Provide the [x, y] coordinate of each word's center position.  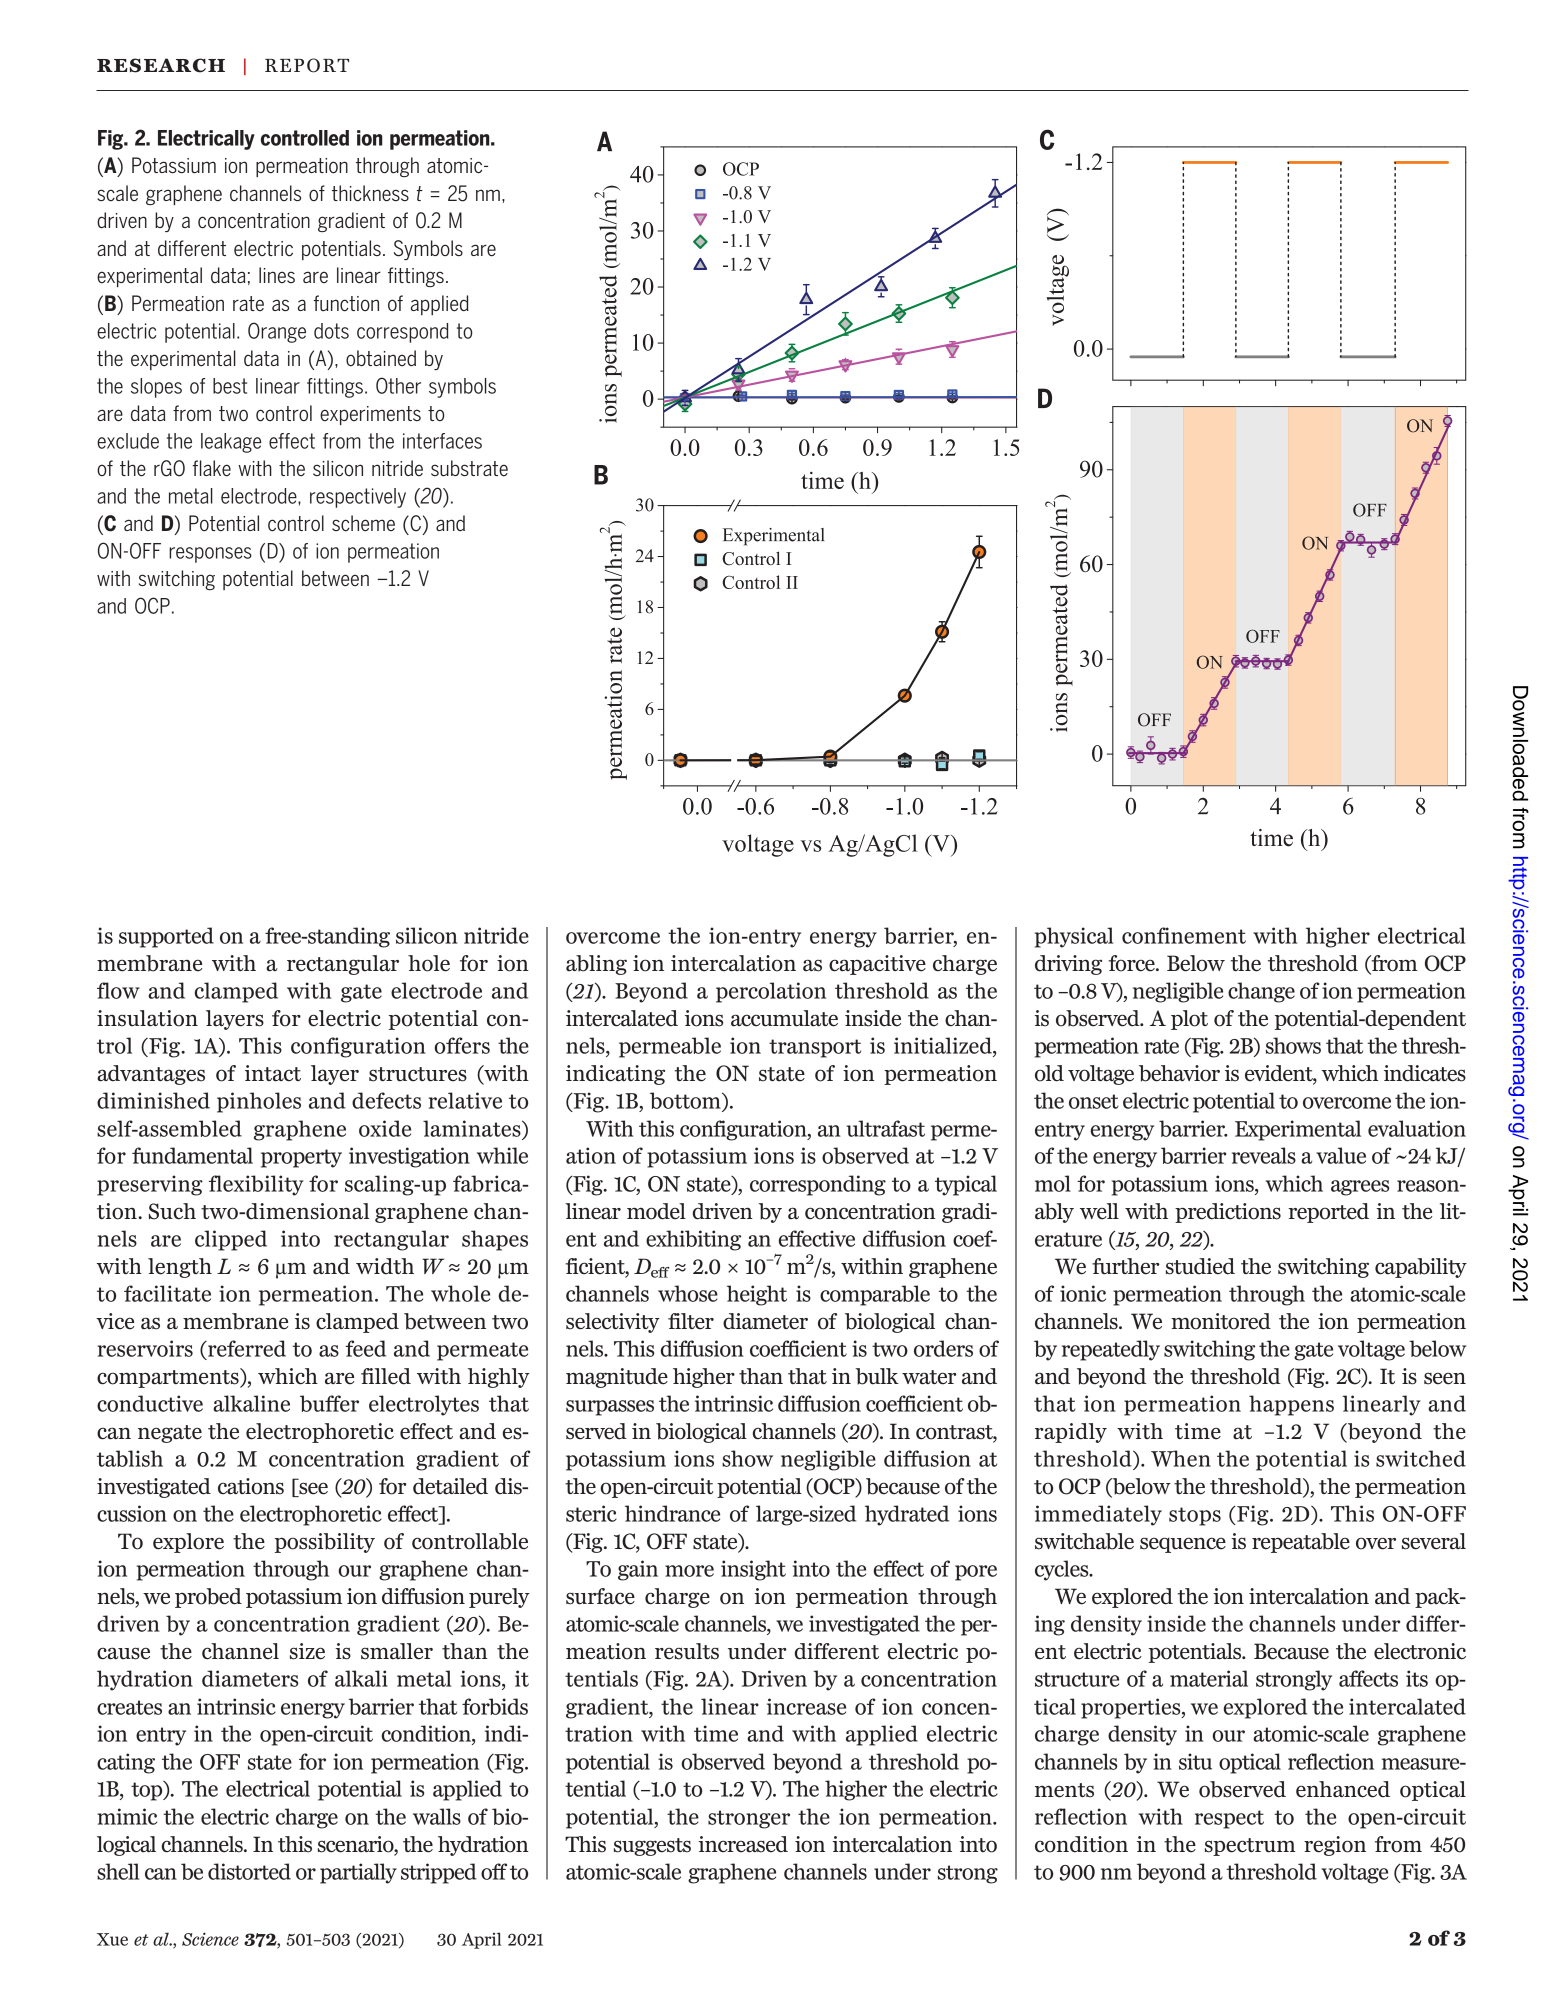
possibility [325, 1543]
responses [210, 555]
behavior [1179, 1073]
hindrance [672, 1513]
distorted [249, 1871]
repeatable [1301, 1543]
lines [277, 275]
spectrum [1250, 1847]
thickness [370, 193]
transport [815, 1048]
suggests [652, 1847]
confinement [1184, 935]
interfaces [442, 441]
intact [273, 1073]
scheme [363, 523]
